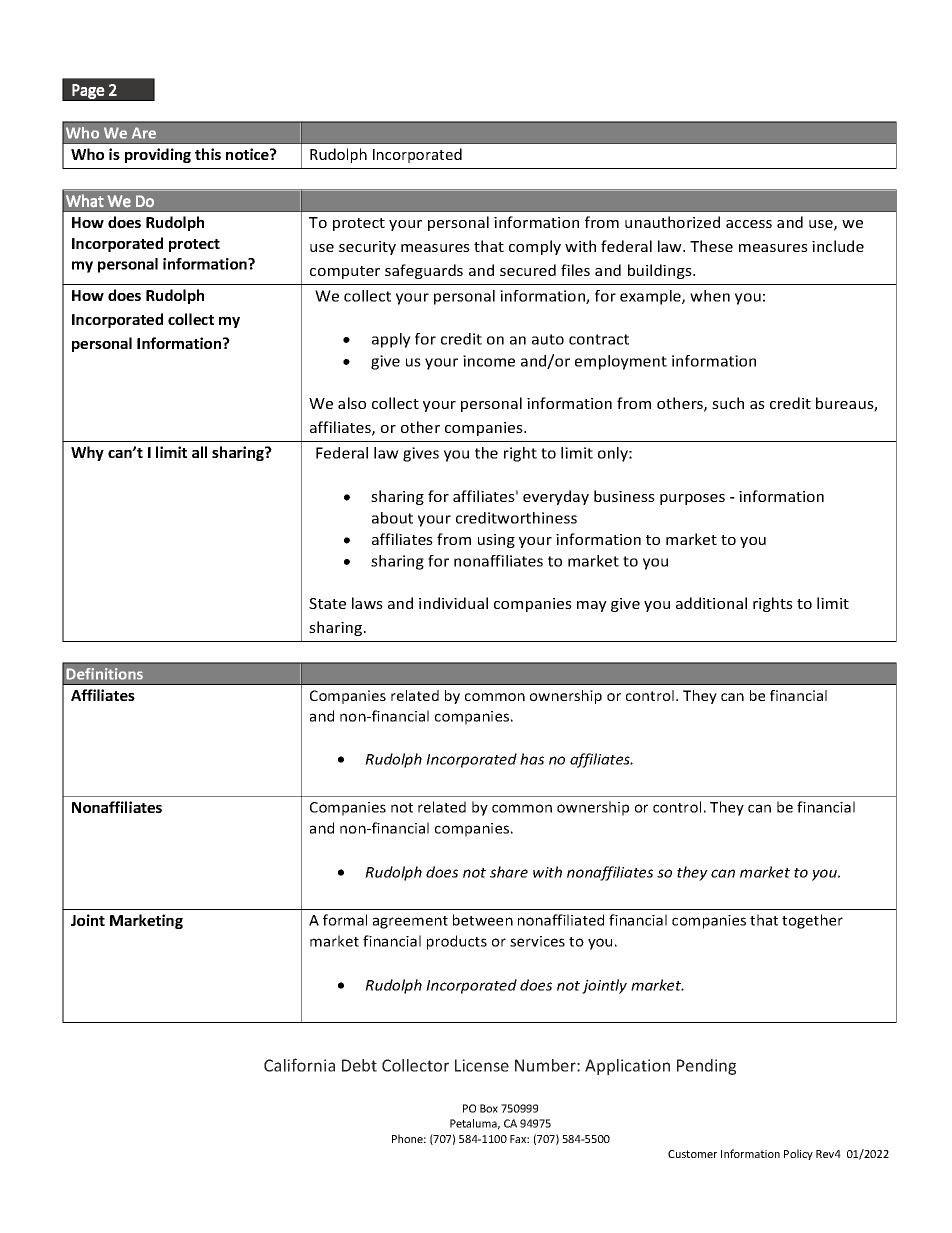  What do you see at coordinates (535, 247) in the screenshot?
I see `comply` at bounding box center [535, 247].
